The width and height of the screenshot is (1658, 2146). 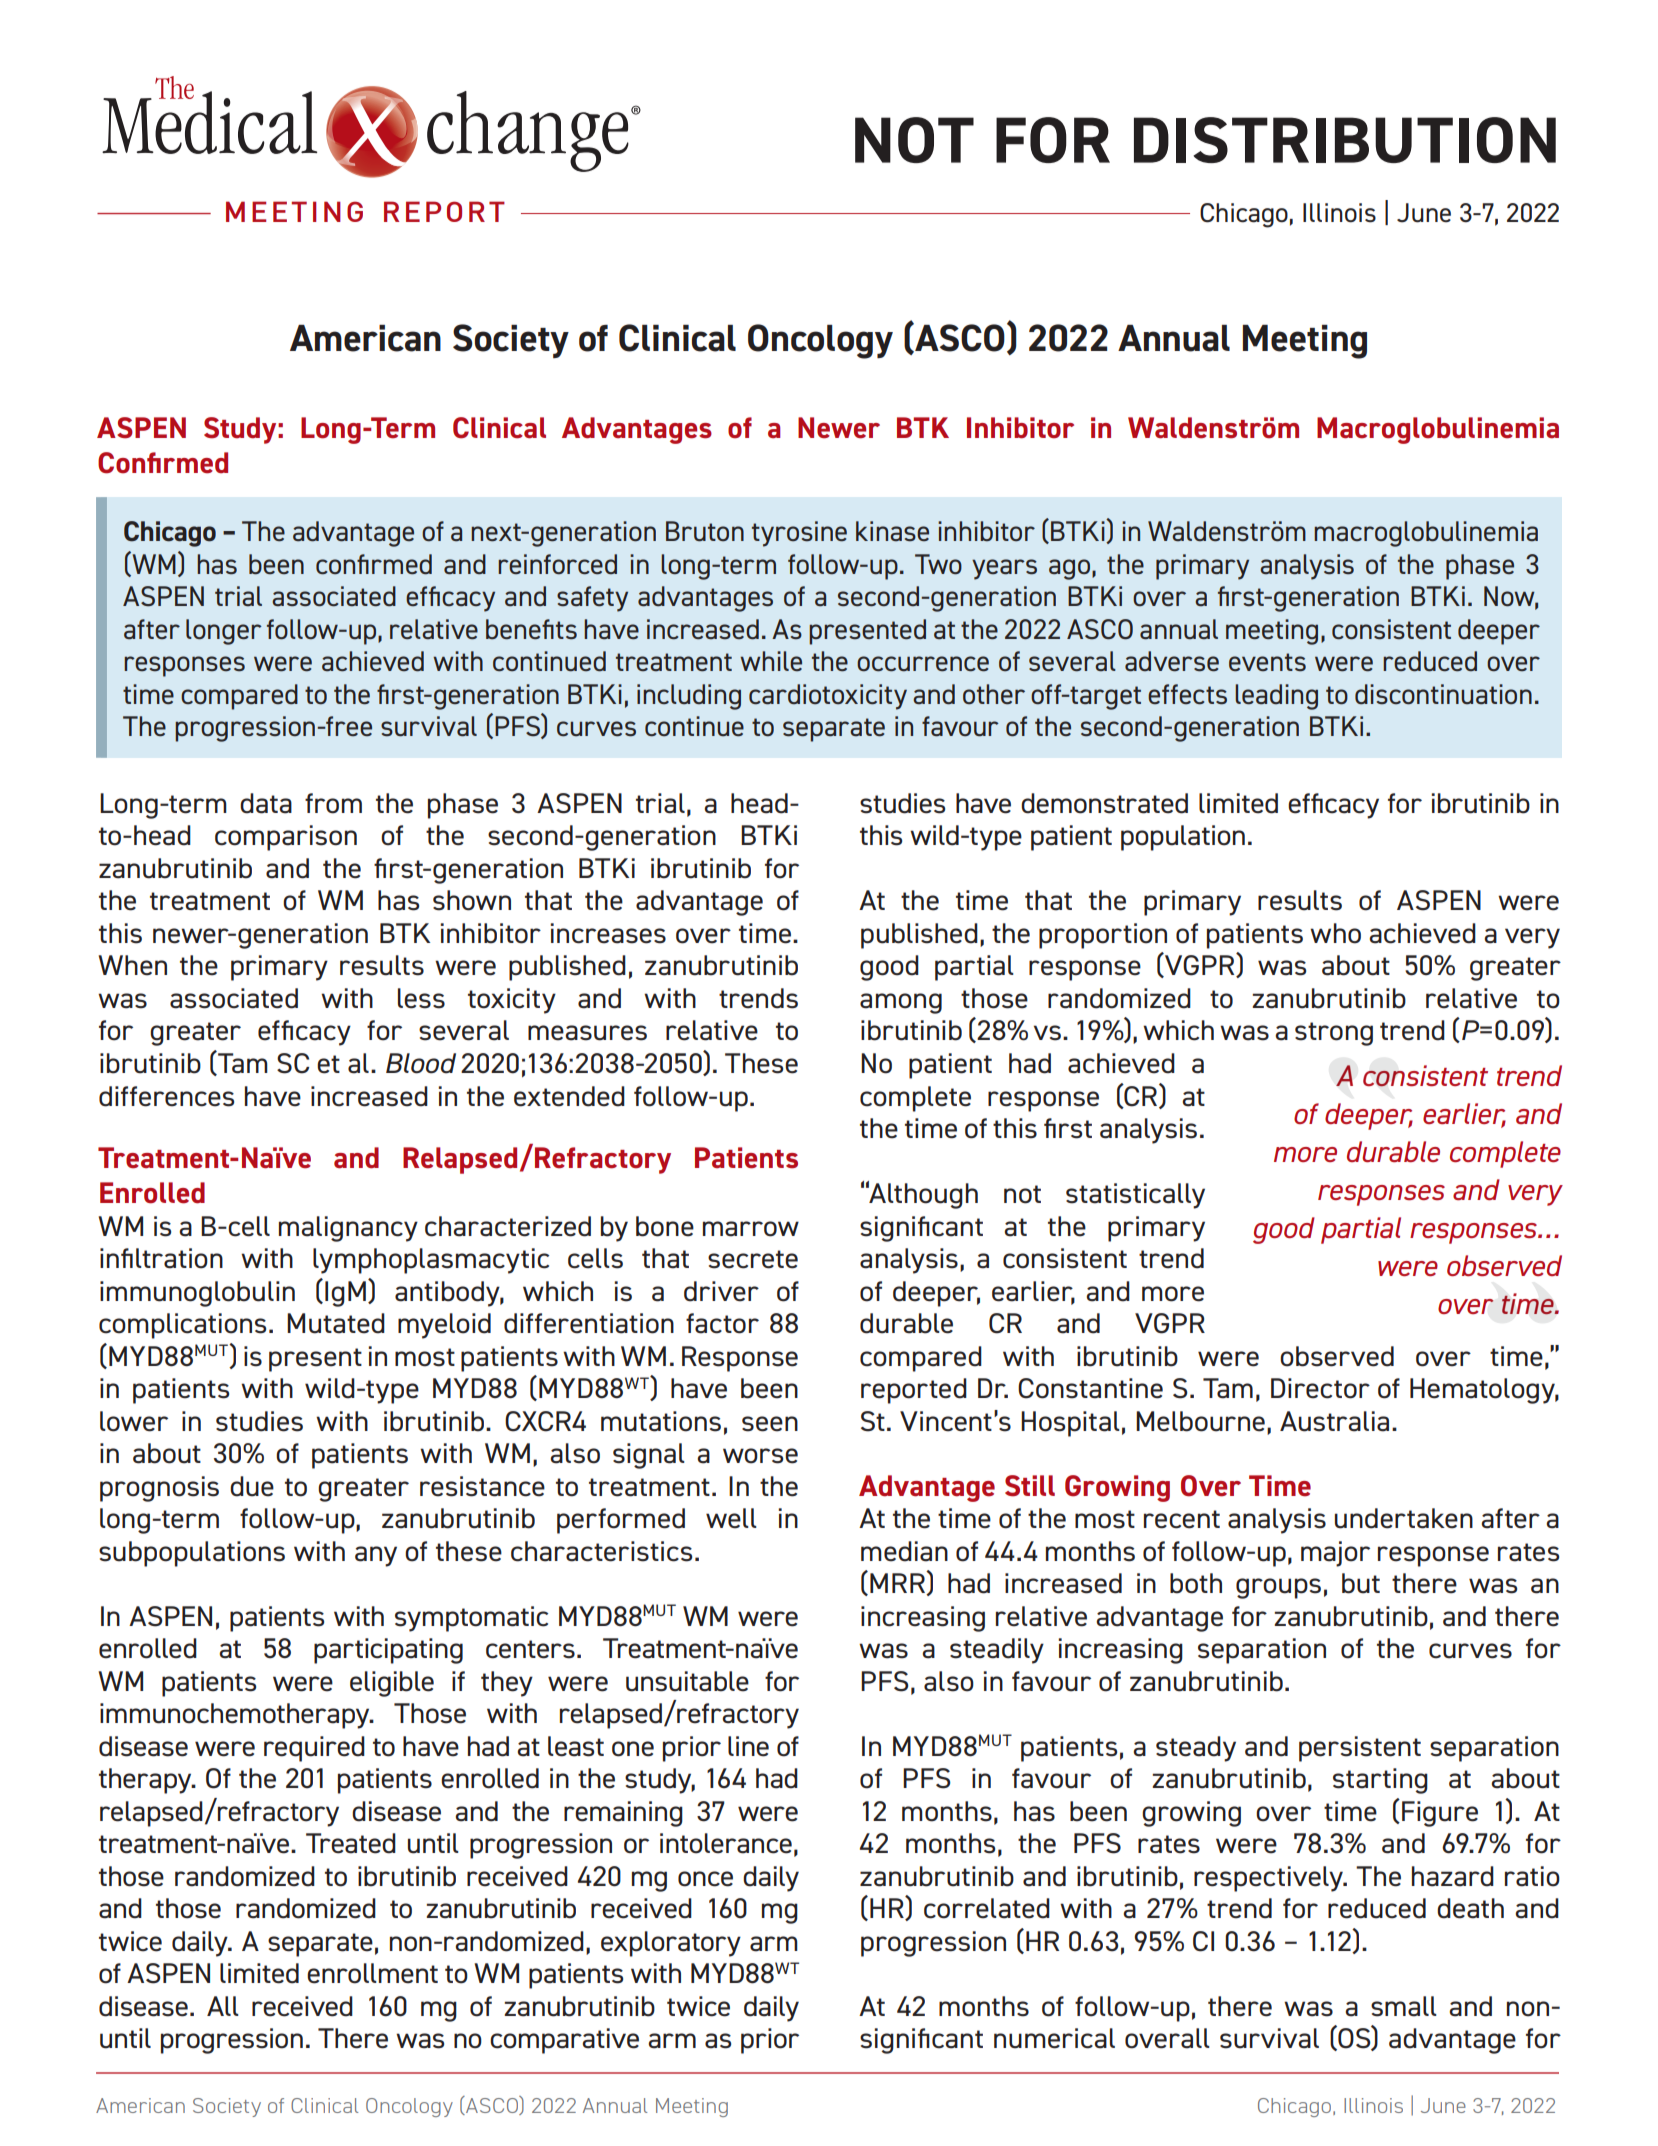 What do you see at coordinates (1334, 1034) in the screenshot?
I see `strong` at bounding box center [1334, 1034].
